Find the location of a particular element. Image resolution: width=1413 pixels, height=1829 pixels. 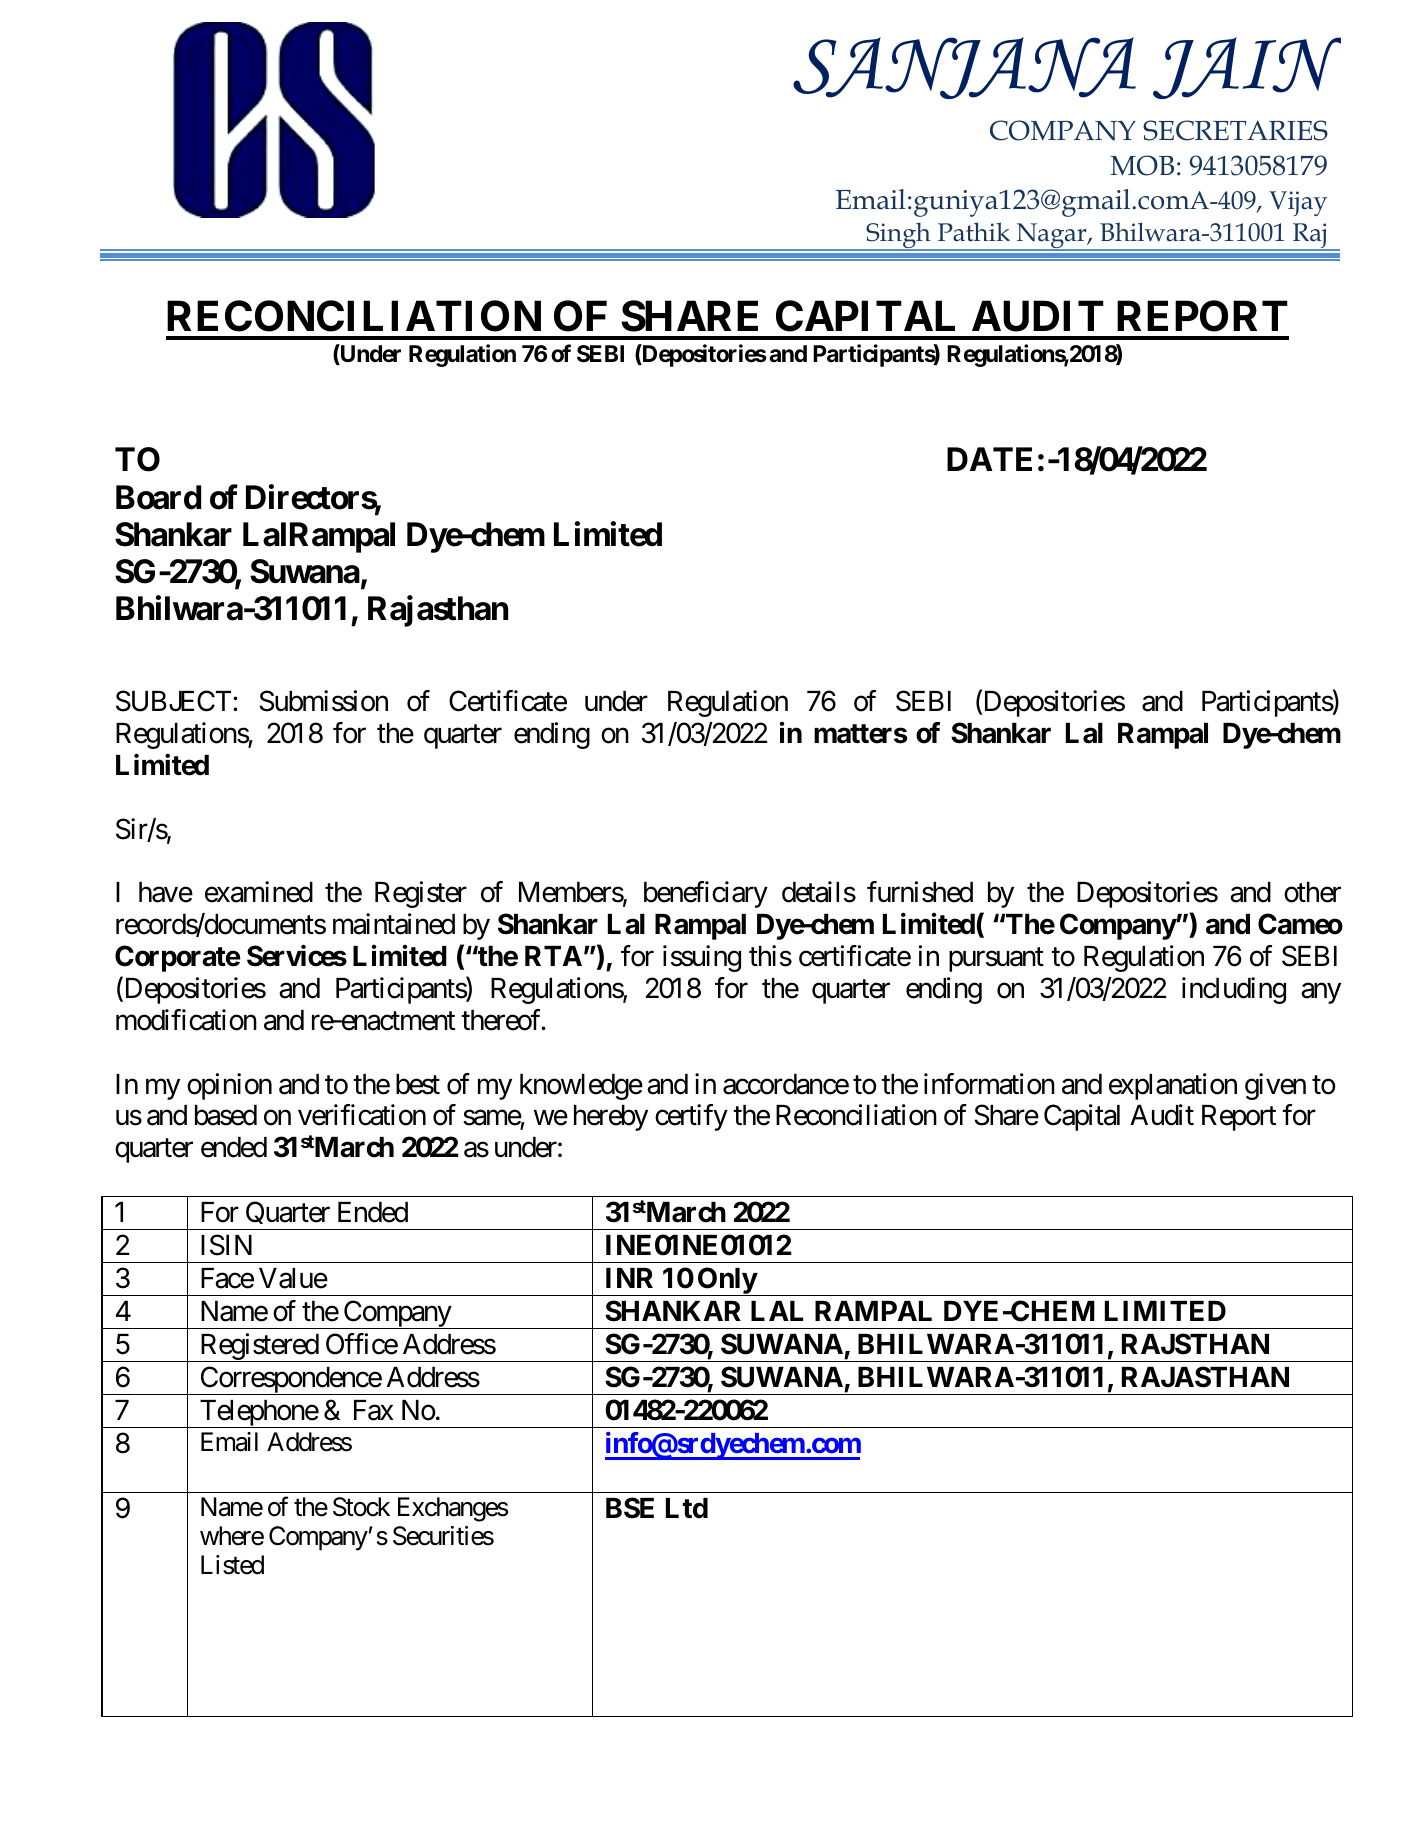

Submission is located at coordinates (323, 701).
